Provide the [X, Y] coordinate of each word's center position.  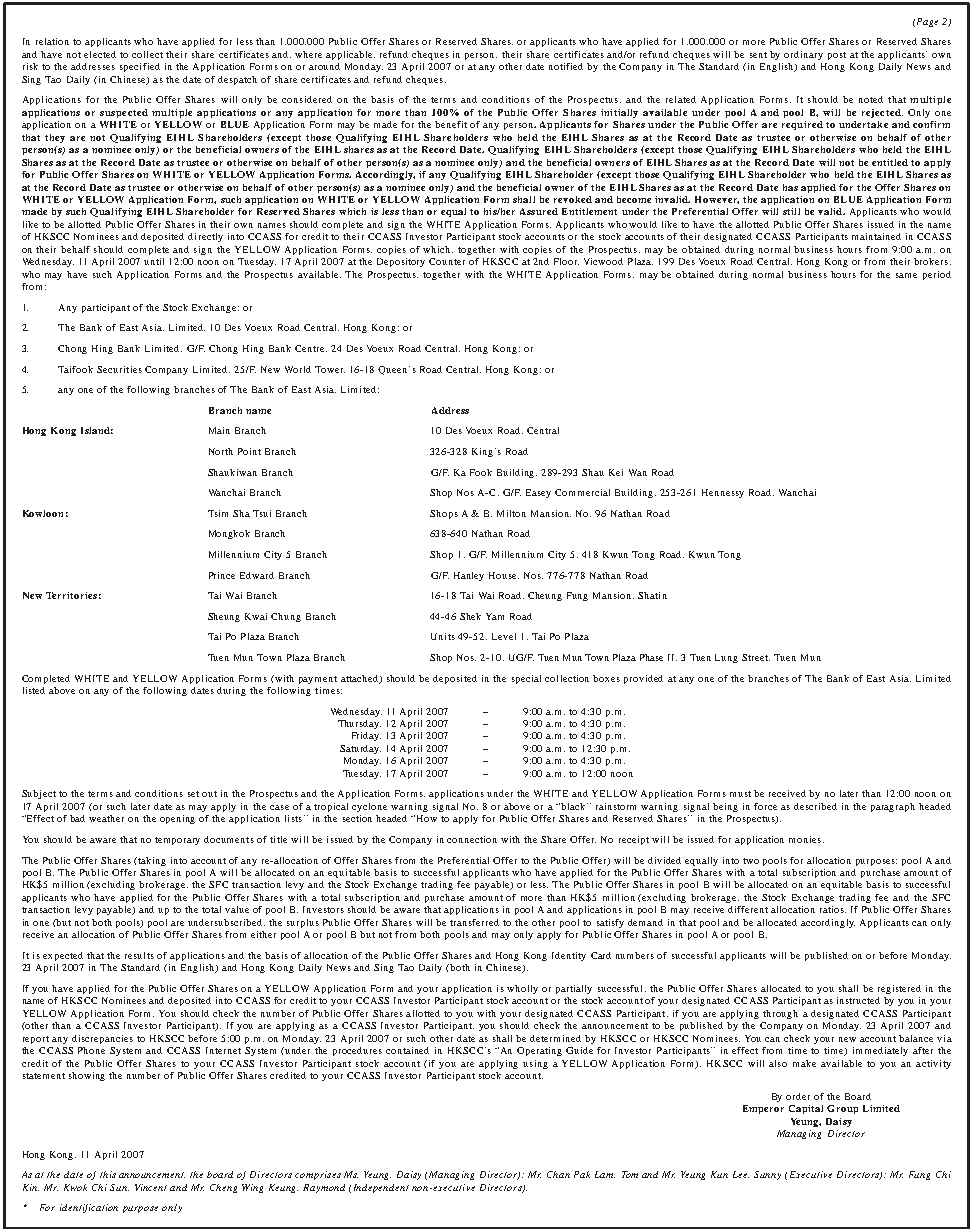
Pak [582, 1174]
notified [566, 66]
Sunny [767, 1175]
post [837, 56]
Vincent [151, 1187]
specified [140, 67]
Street [756, 657]
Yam [495, 616]
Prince [222, 575]
